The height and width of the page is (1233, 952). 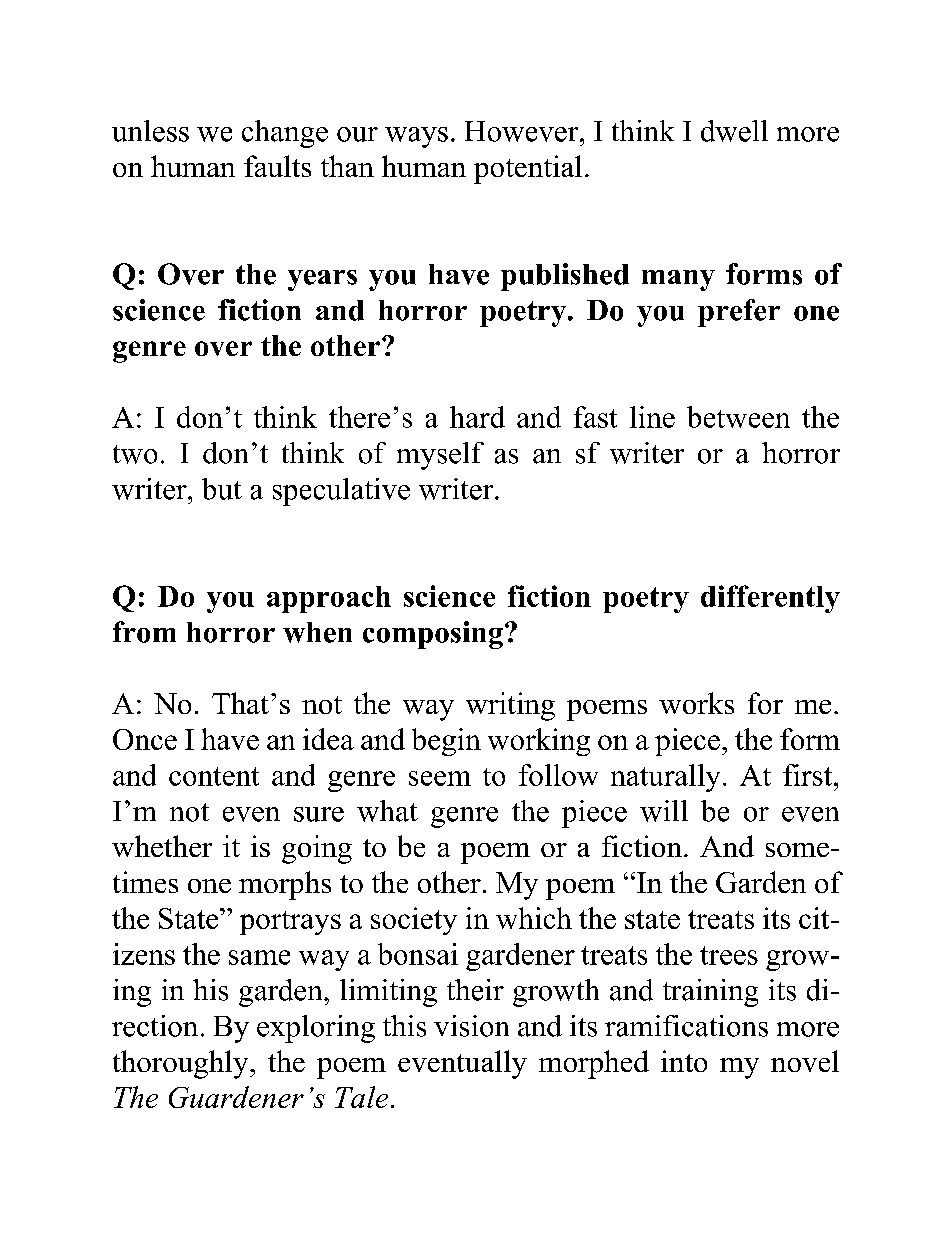 What do you see at coordinates (162, 846) in the page?
I see `whether` at bounding box center [162, 846].
